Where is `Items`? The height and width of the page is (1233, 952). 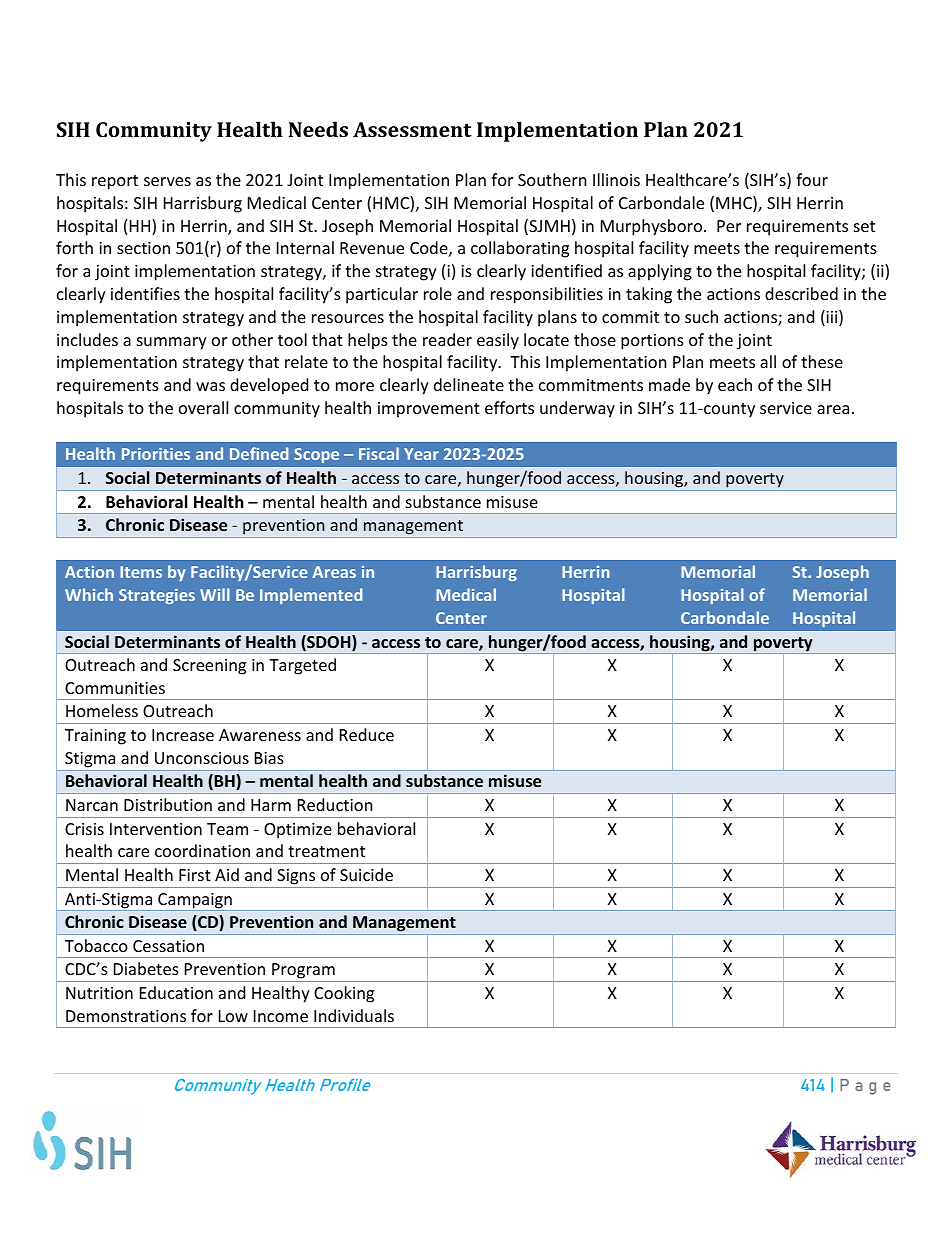
Items is located at coordinates (141, 572).
